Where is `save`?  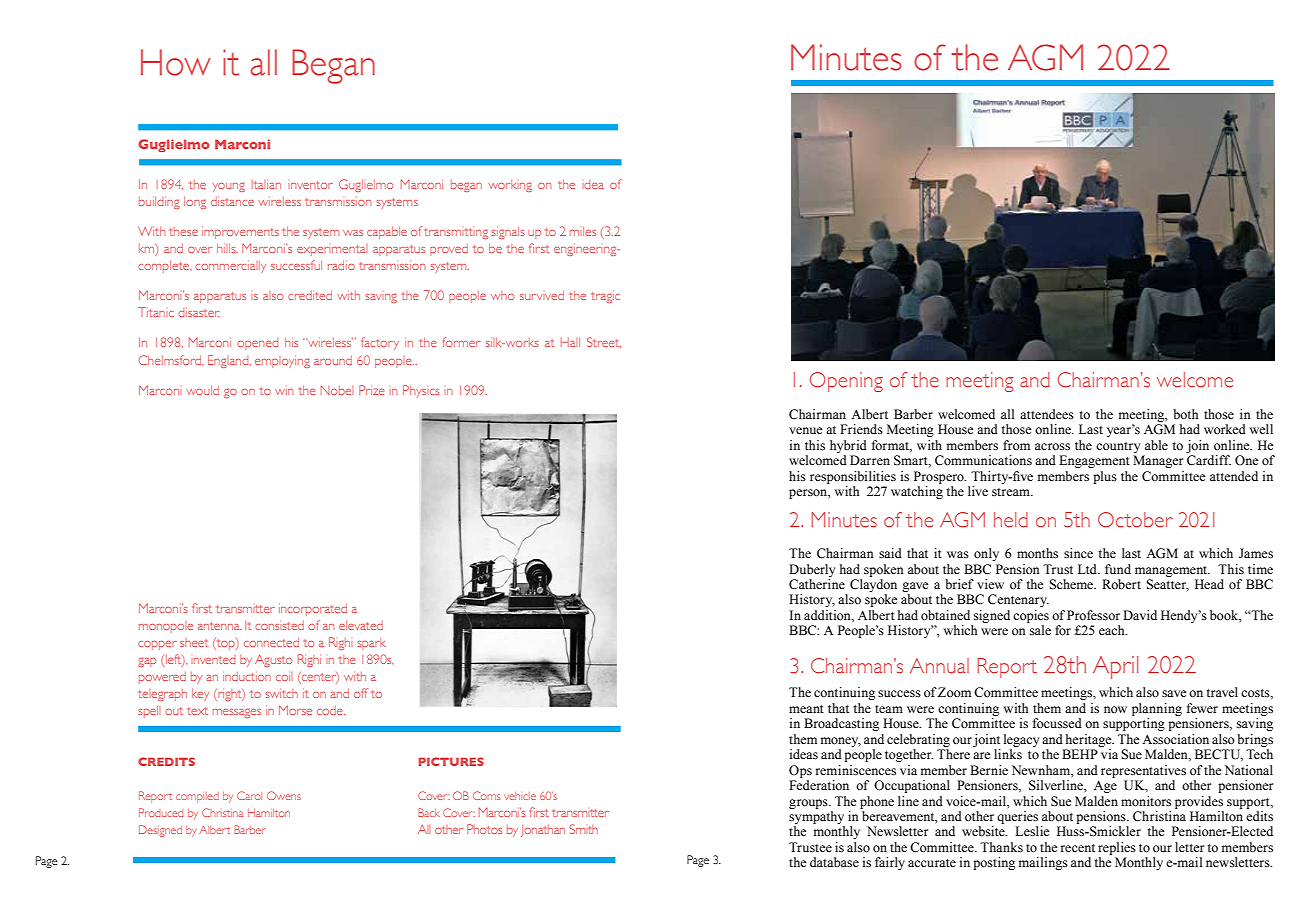 save is located at coordinates (1174, 694).
